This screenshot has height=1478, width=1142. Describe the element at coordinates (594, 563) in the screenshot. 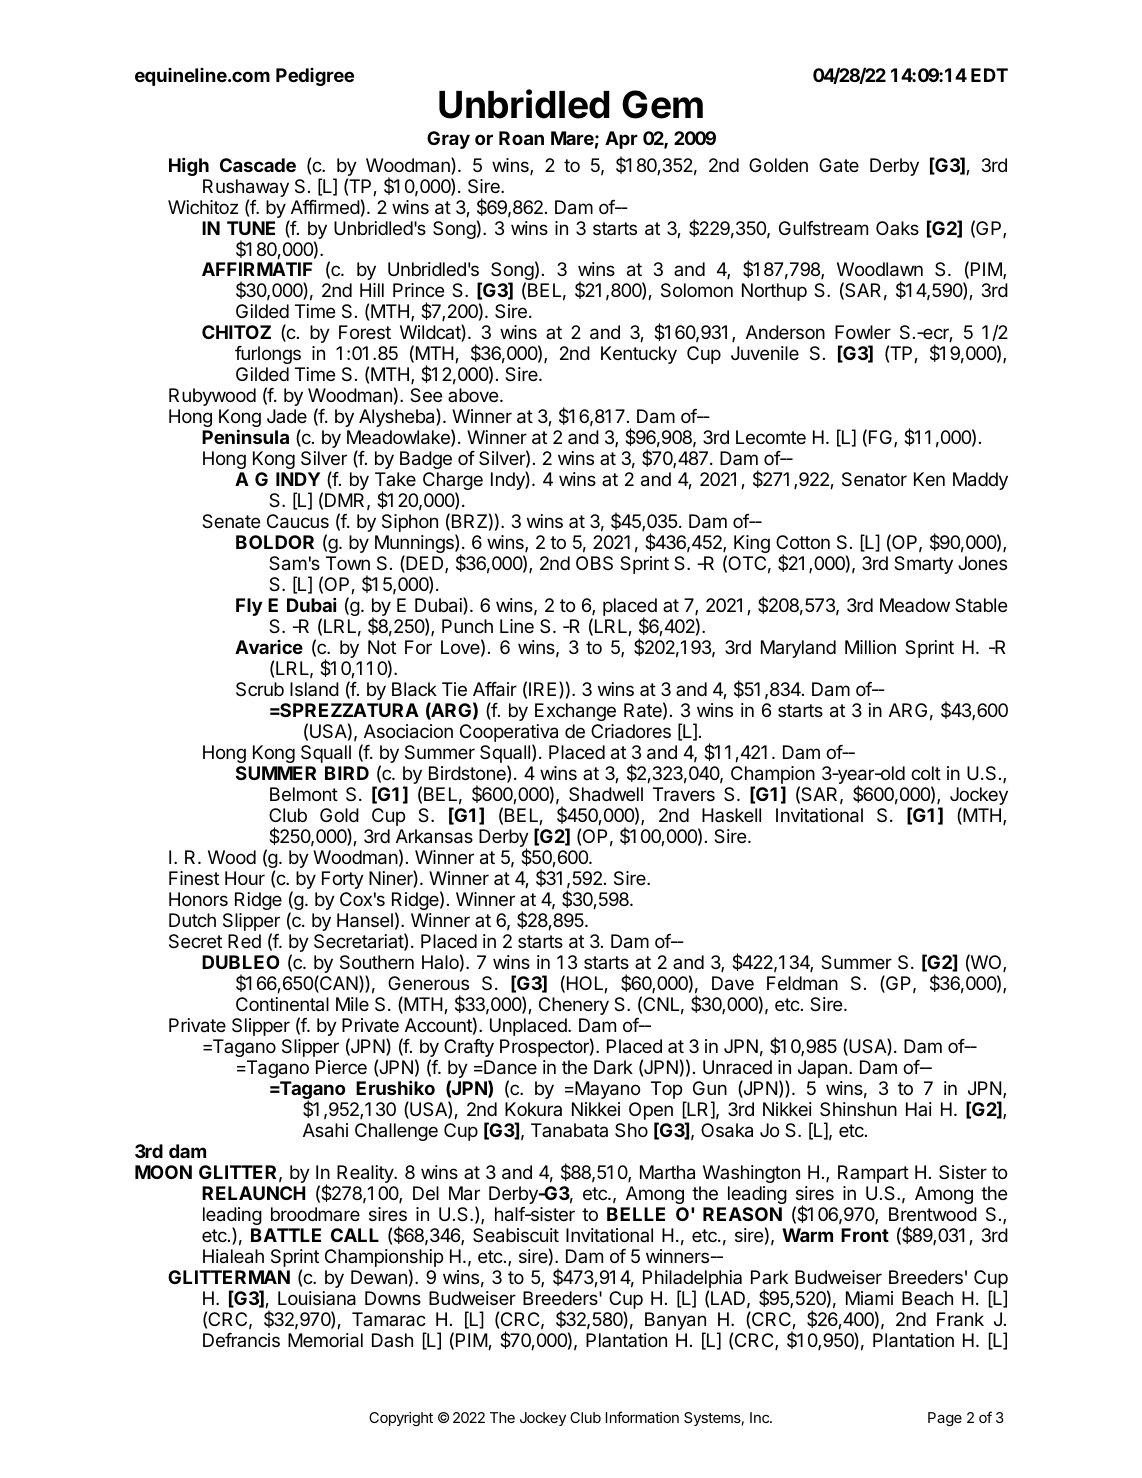

I see `OBS` at that location.
